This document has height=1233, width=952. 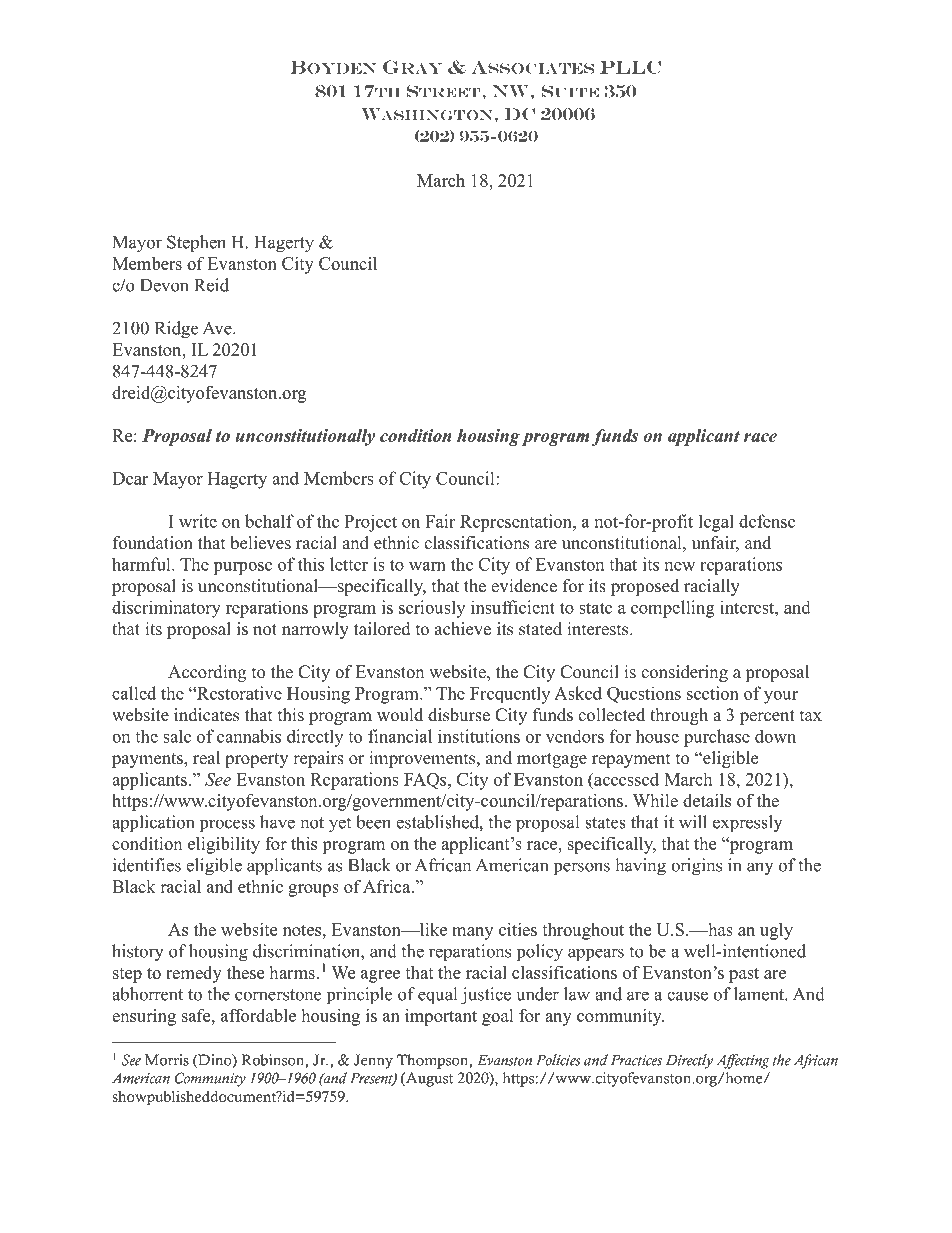 What do you see at coordinates (767, 521) in the document?
I see `defense` at bounding box center [767, 521].
